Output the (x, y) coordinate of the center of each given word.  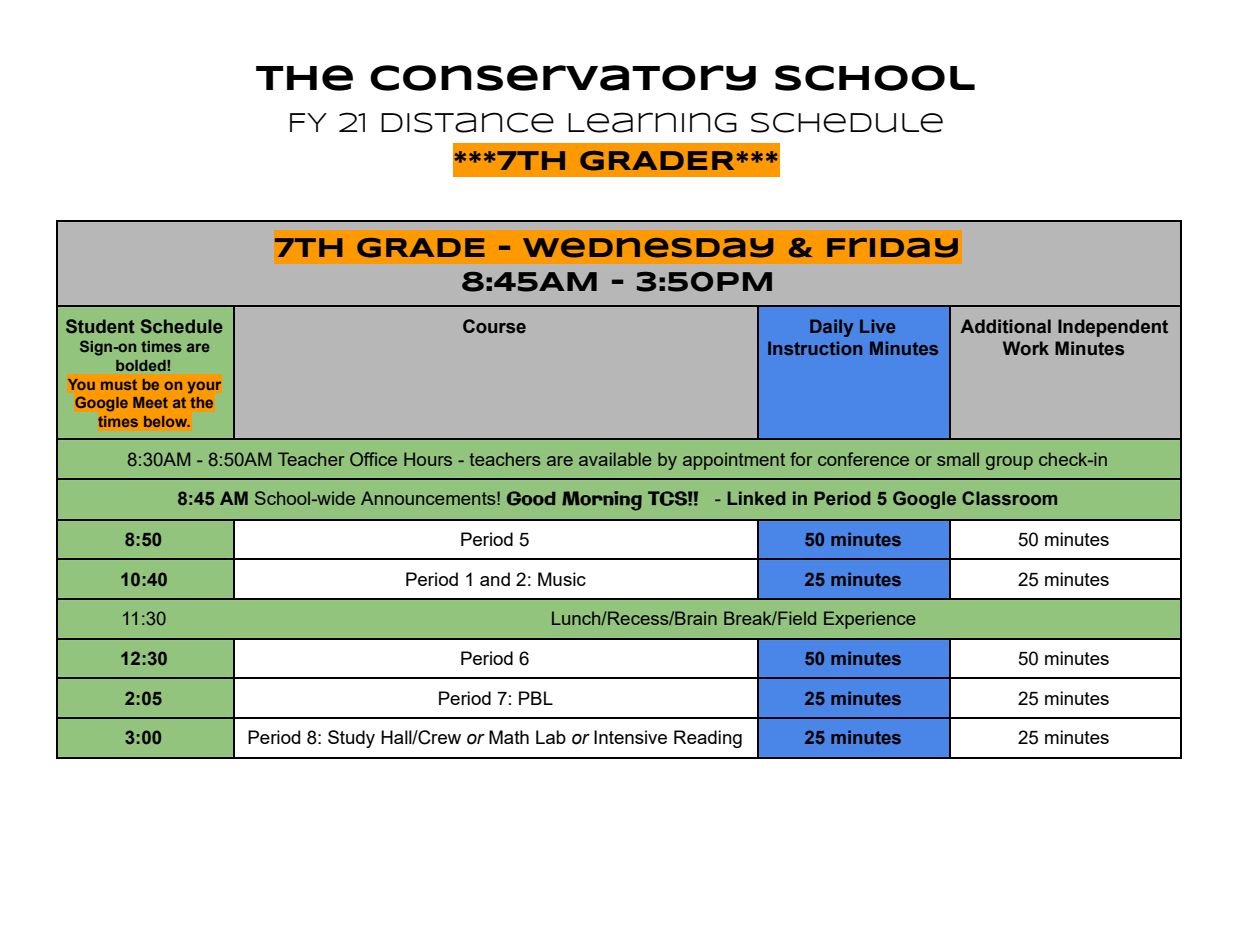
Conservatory (563, 78)
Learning (652, 122)
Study (351, 739)
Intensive (630, 737)
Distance (467, 122)
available (615, 459)
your (204, 387)
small (958, 459)
